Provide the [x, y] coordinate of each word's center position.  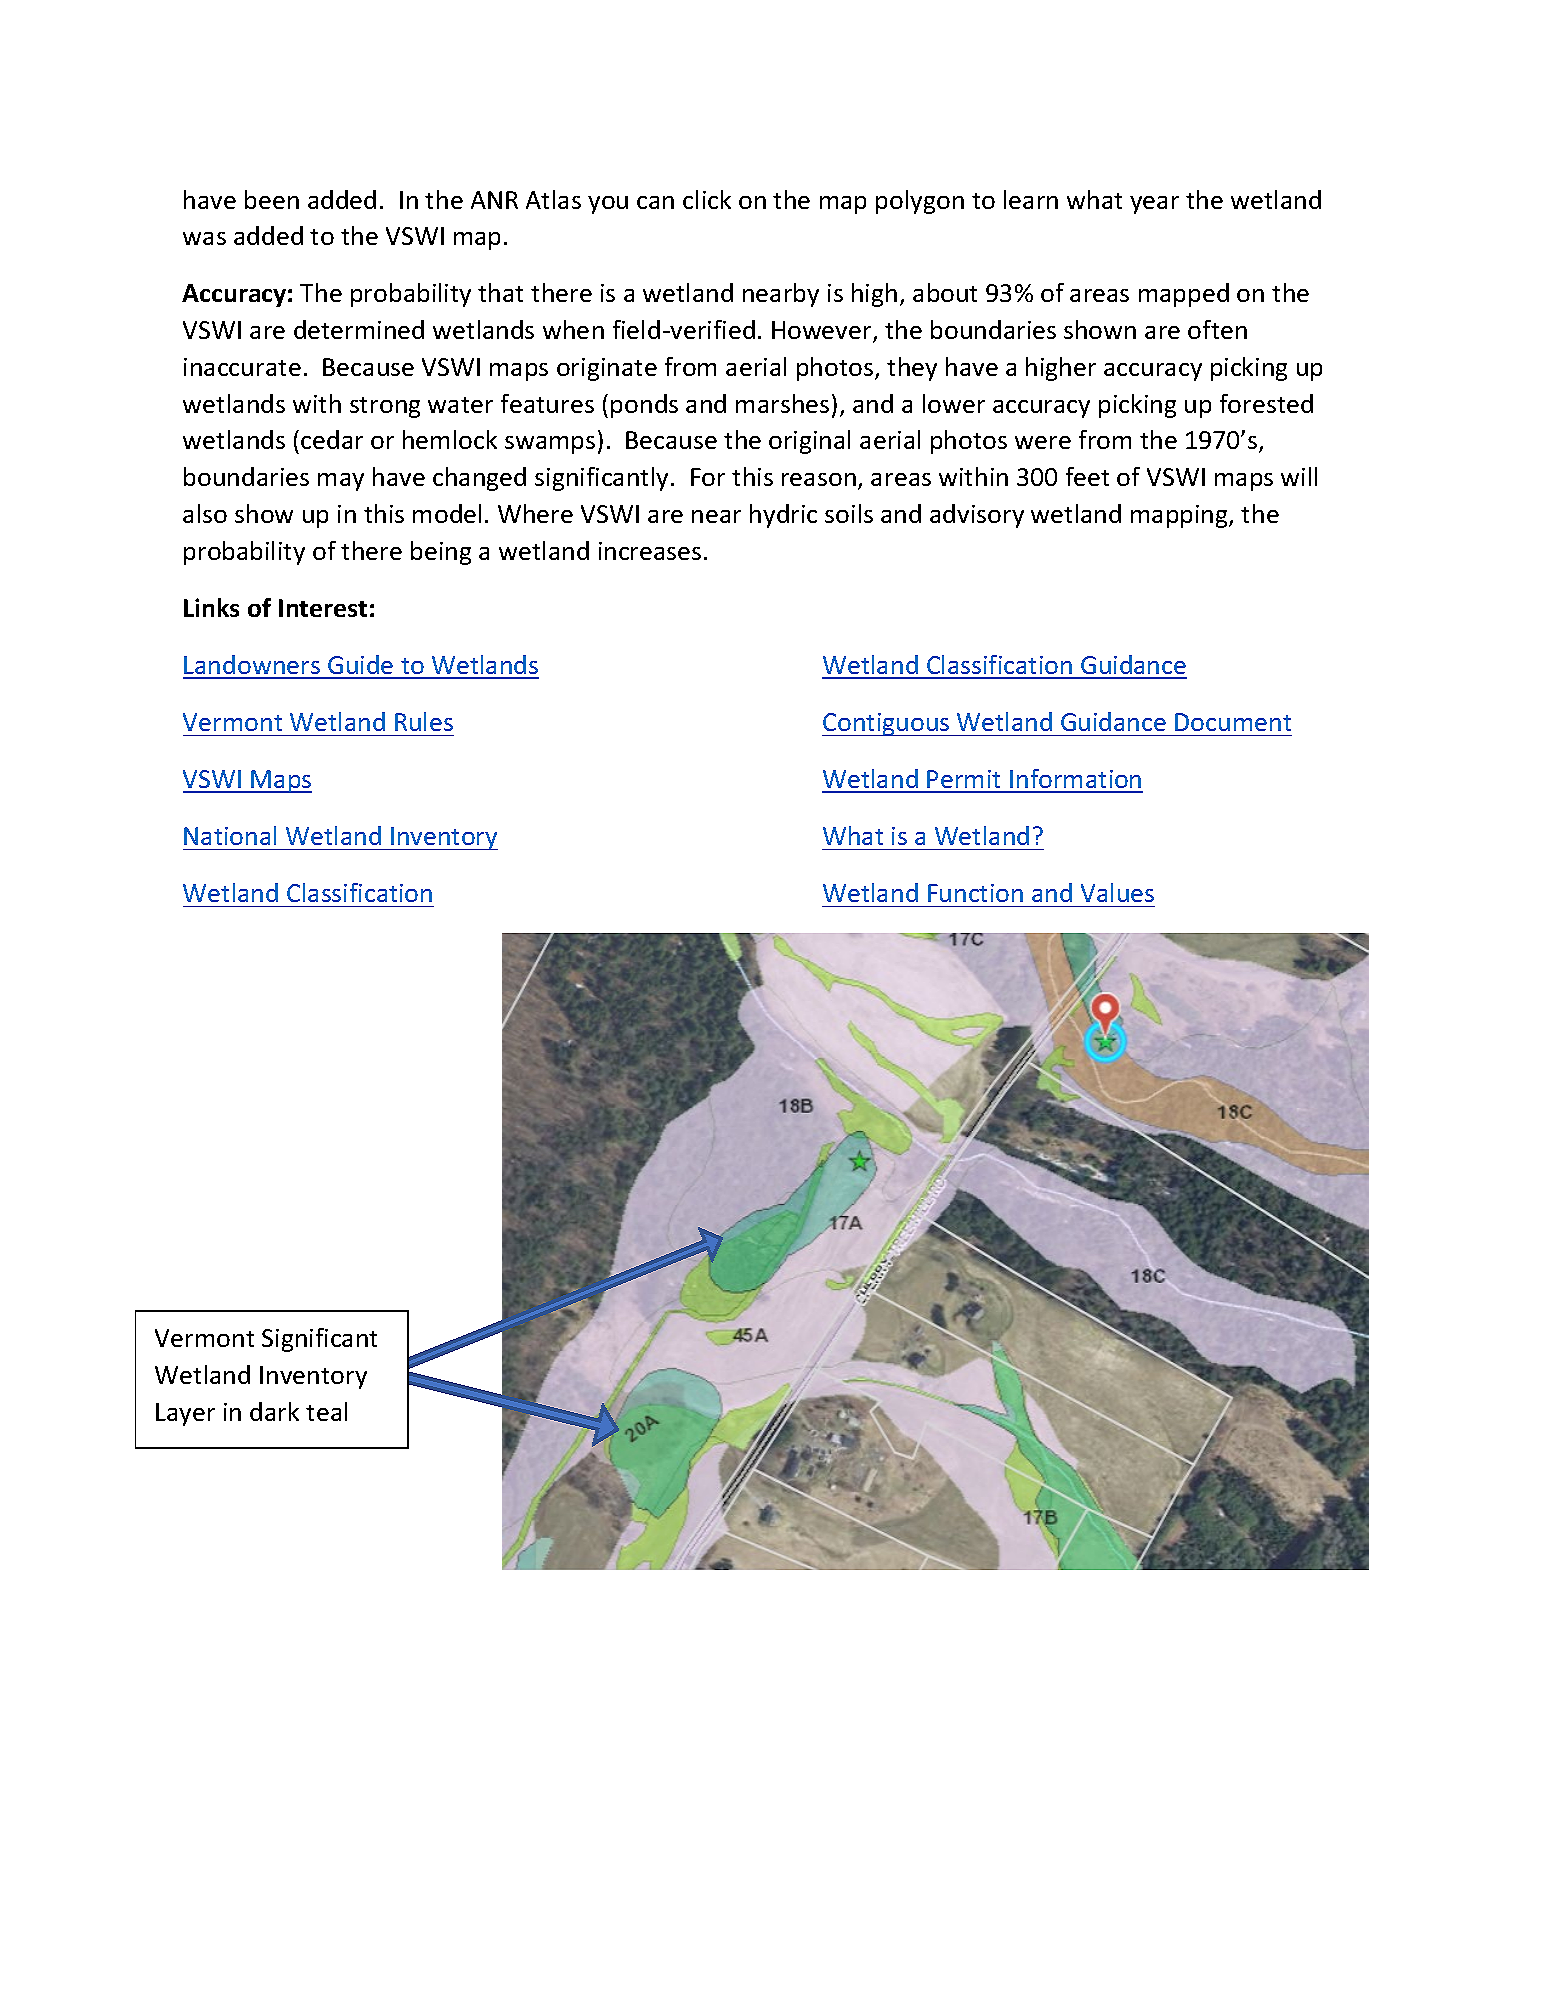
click [707, 199]
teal [326, 1411]
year [1154, 205]
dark [274, 1411]
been [272, 199]
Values [1117, 892]
